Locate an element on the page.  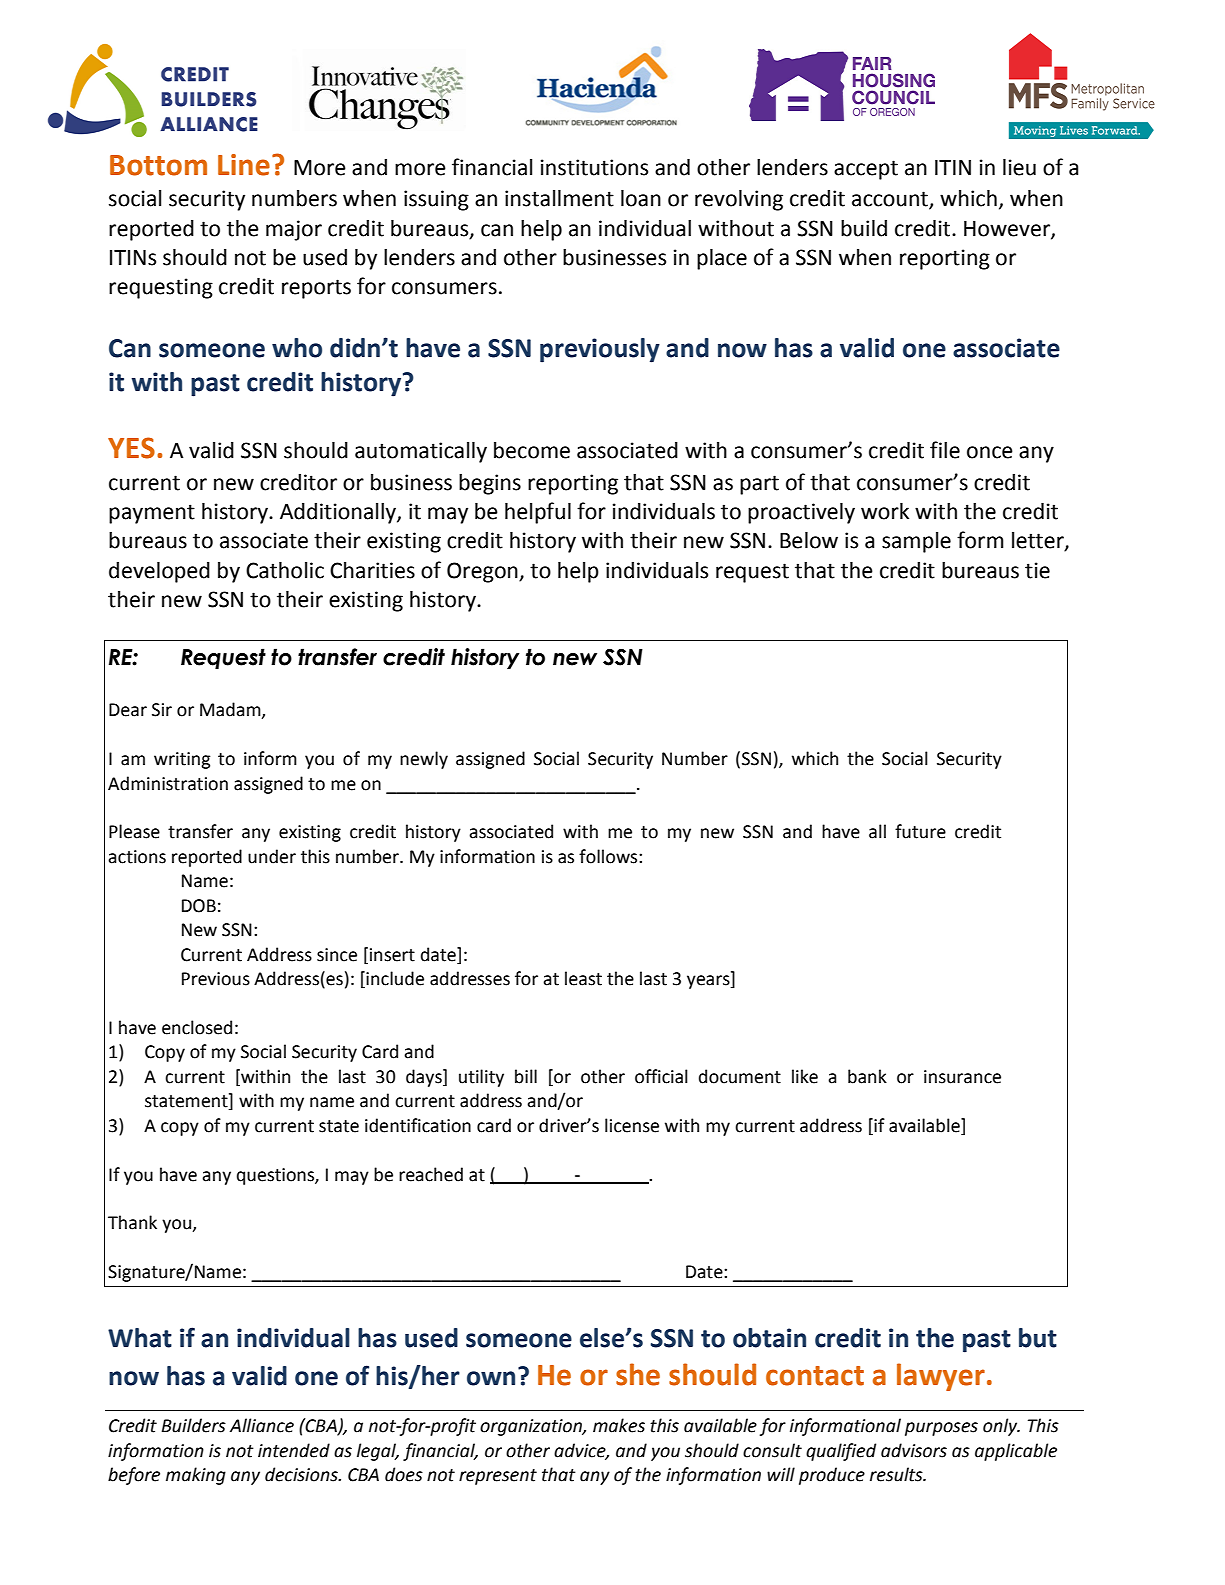
makes is located at coordinates (619, 1425).
